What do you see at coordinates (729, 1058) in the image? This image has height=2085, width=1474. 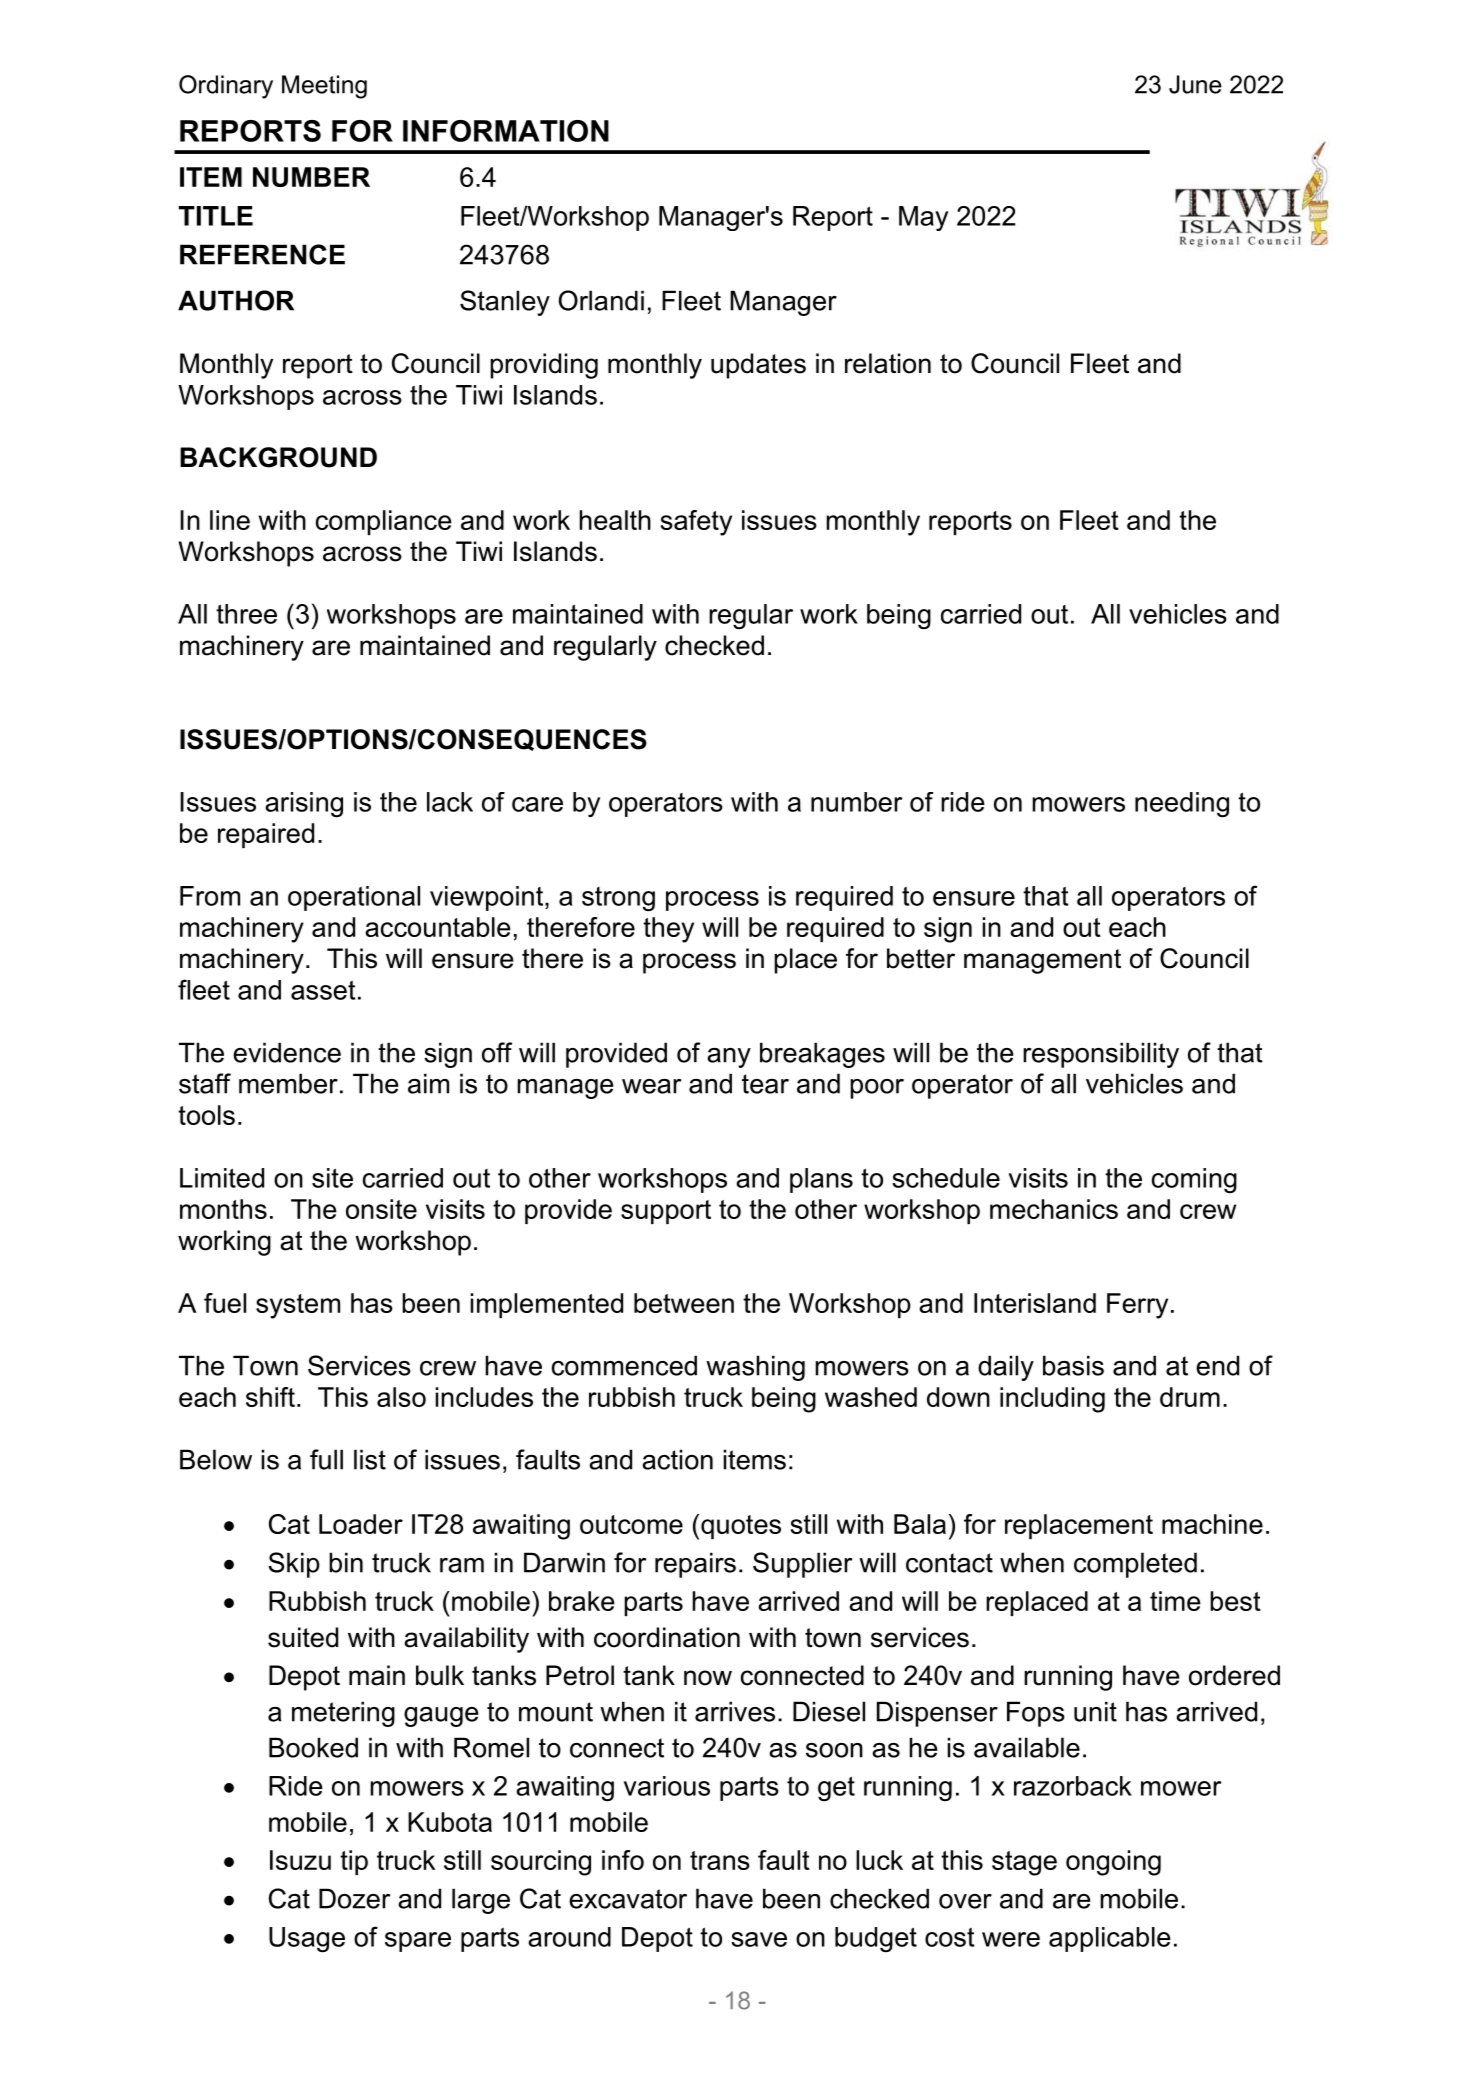 I see `any` at bounding box center [729, 1058].
